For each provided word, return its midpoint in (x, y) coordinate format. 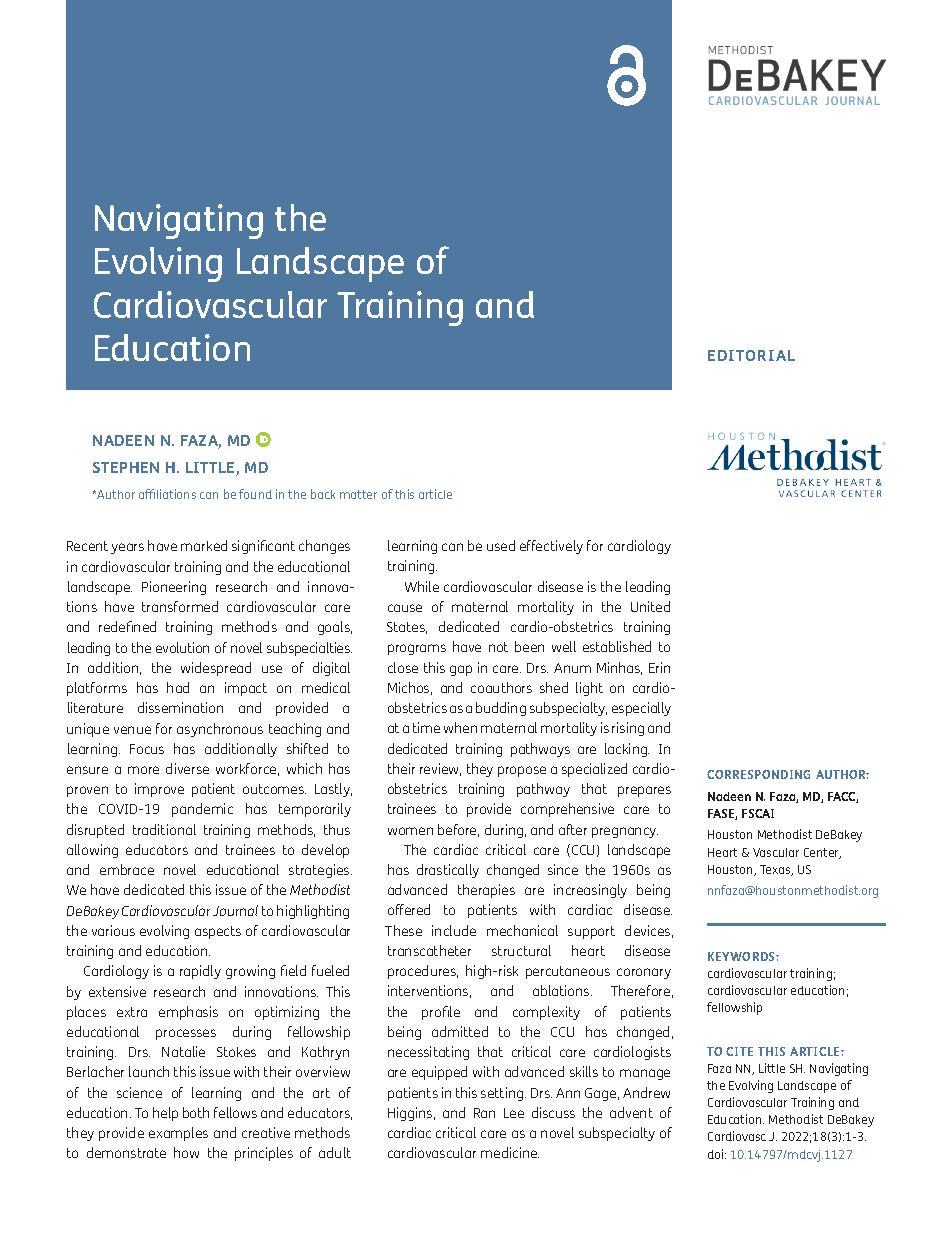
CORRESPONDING (758, 774)
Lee (514, 1113)
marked (204, 545)
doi (717, 1154)
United (650, 606)
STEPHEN (126, 467)
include (454, 930)
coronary (644, 973)
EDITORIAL (751, 355)
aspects (218, 932)
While (422, 586)
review (440, 769)
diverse (187, 768)
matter (358, 494)
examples (178, 1134)
